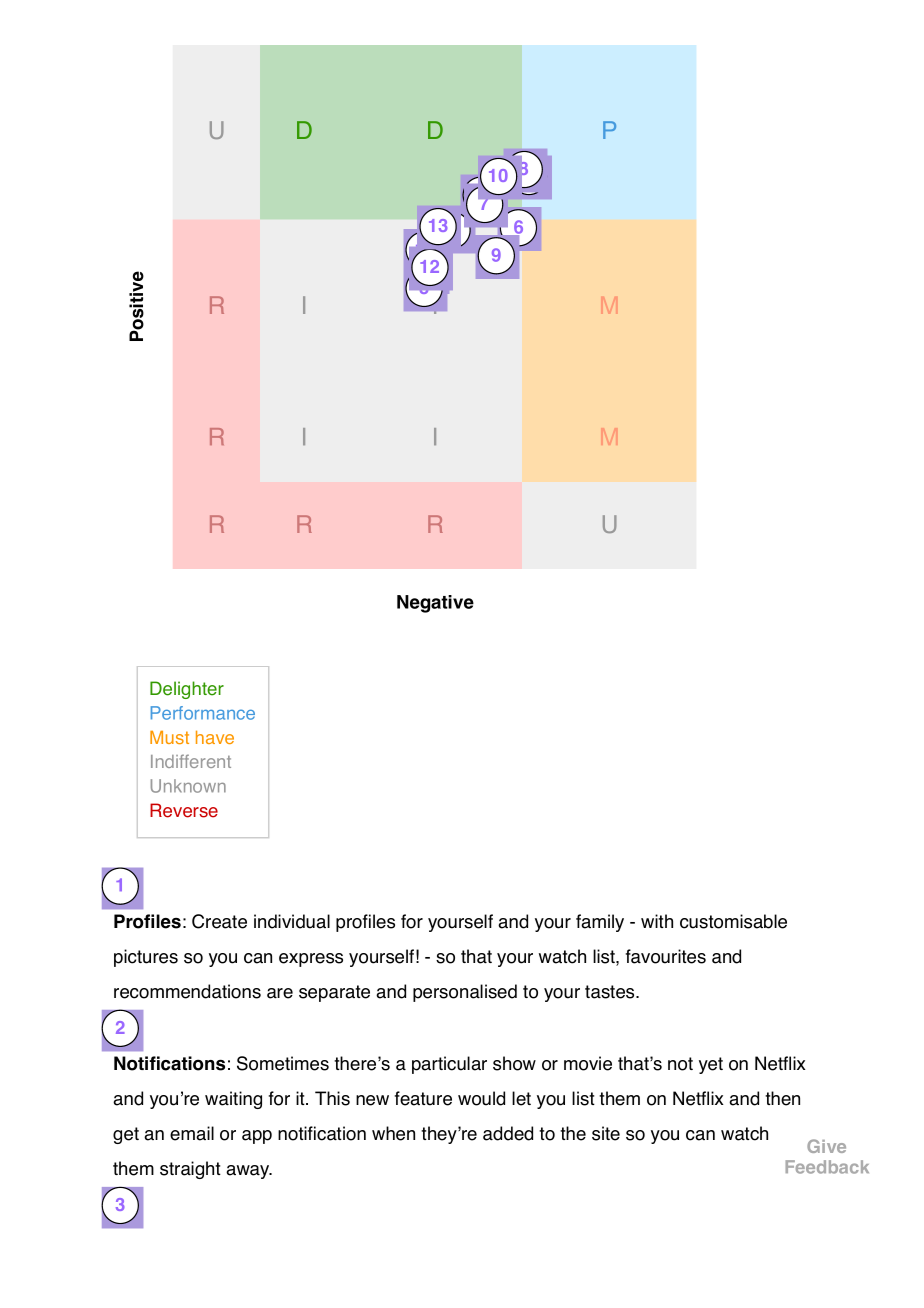 Image resolution: width=924 pixels, height=1308 pixels. I want to click on straight, so click(190, 1170).
